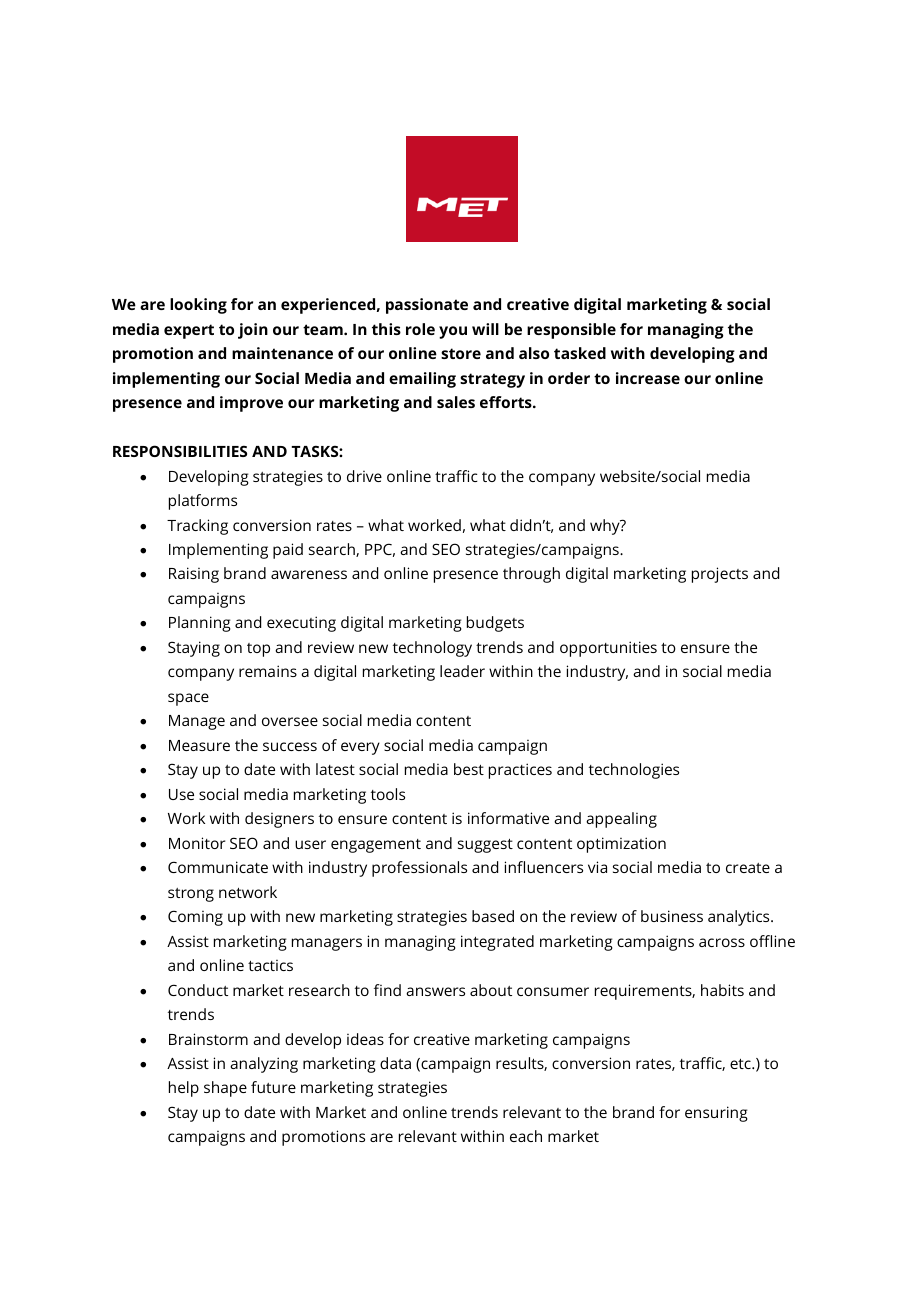 Image resolution: width=924 pixels, height=1308 pixels. Describe the element at coordinates (634, 771) in the image. I see `technologies` at that location.
